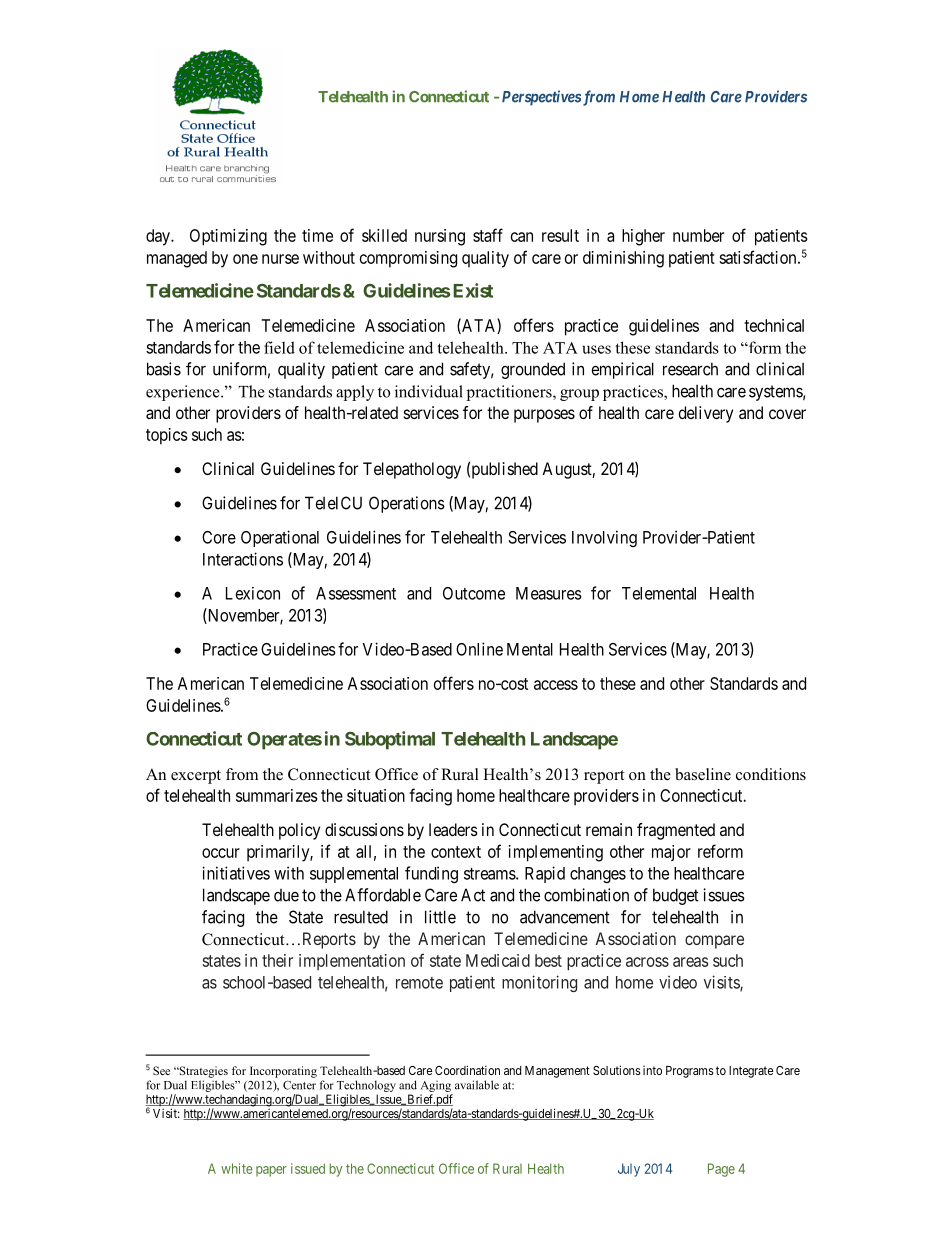 This image has height=1233, width=952. What do you see at coordinates (196, 777) in the image?
I see `excerpt` at bounding box center [196, 777].
